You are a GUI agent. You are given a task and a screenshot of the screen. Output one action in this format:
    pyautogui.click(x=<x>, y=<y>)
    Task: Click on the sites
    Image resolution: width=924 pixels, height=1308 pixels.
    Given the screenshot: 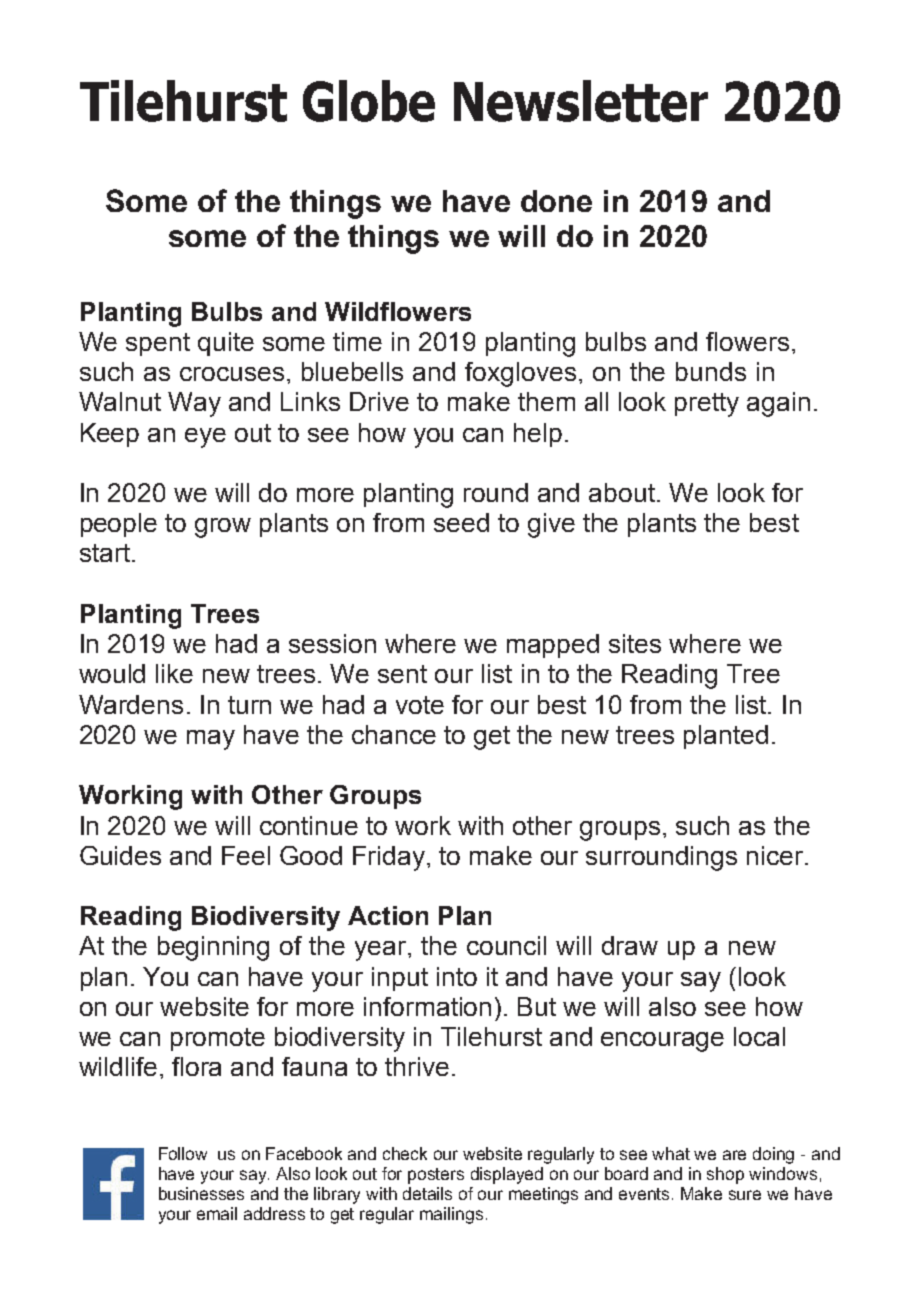 What is the action you would take?
    pyautogui.click(x=635, y=643)
